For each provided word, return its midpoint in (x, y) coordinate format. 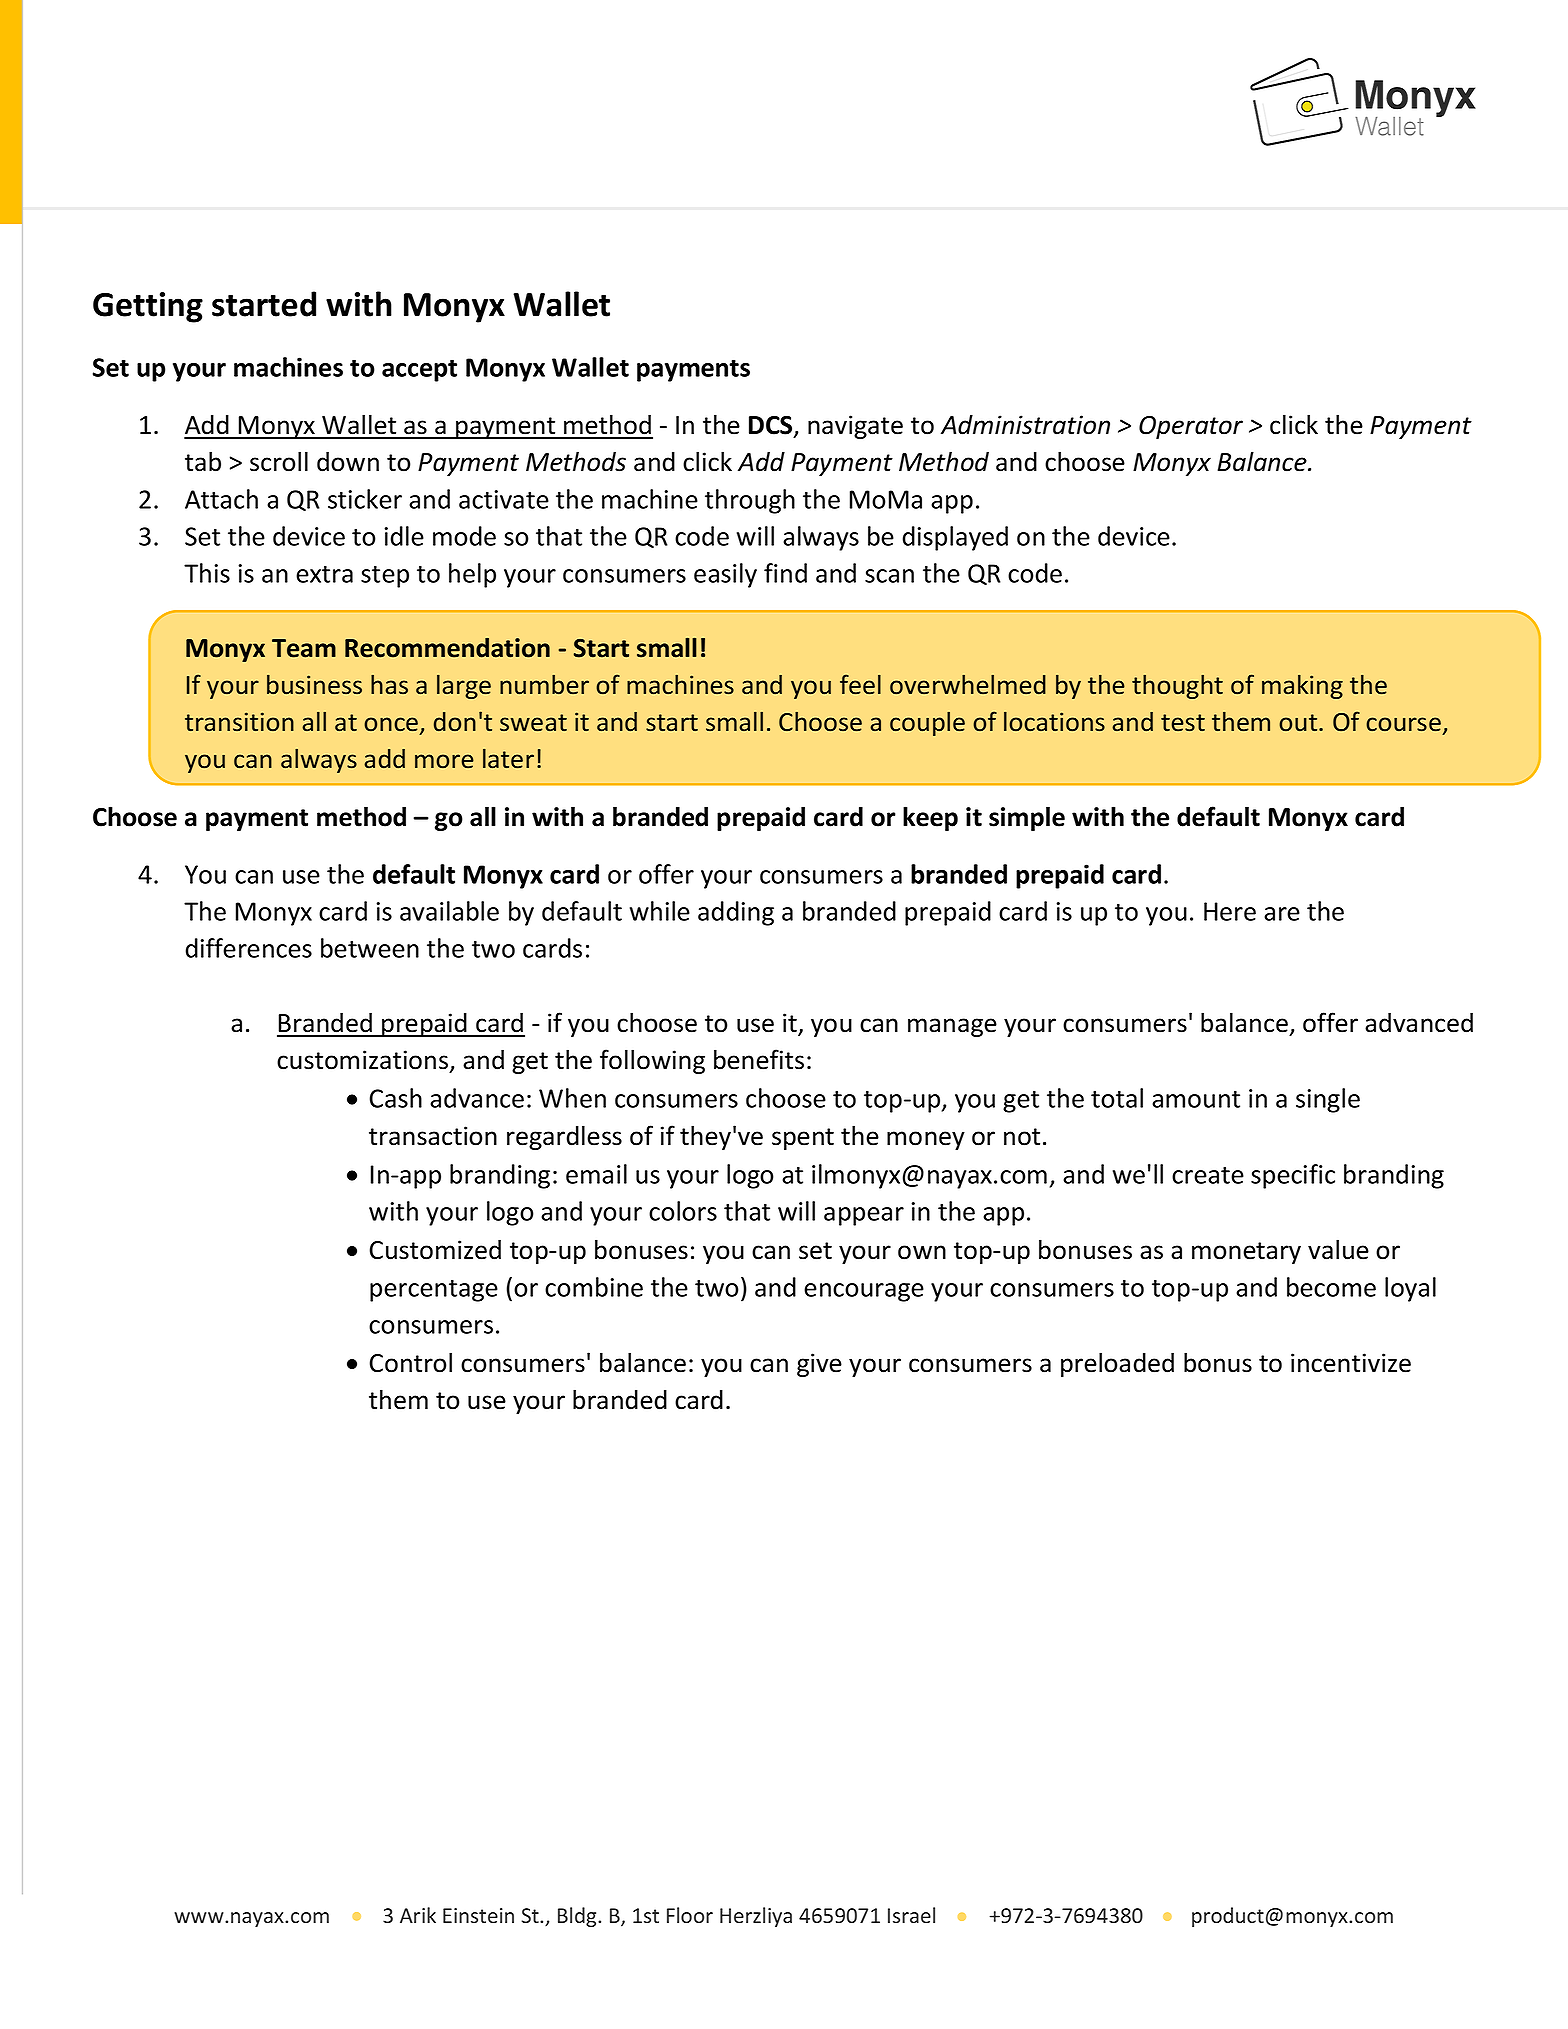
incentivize (1351, 1363)
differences (249, 948)
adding (736, 913)
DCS (772, 426)
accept (419, 371)
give (819, 1365)
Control (411, 1362)
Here (1230, 911)
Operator (1191, 427)
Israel (911, 1915)
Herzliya (756, 1917)
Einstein (478, 1915)
